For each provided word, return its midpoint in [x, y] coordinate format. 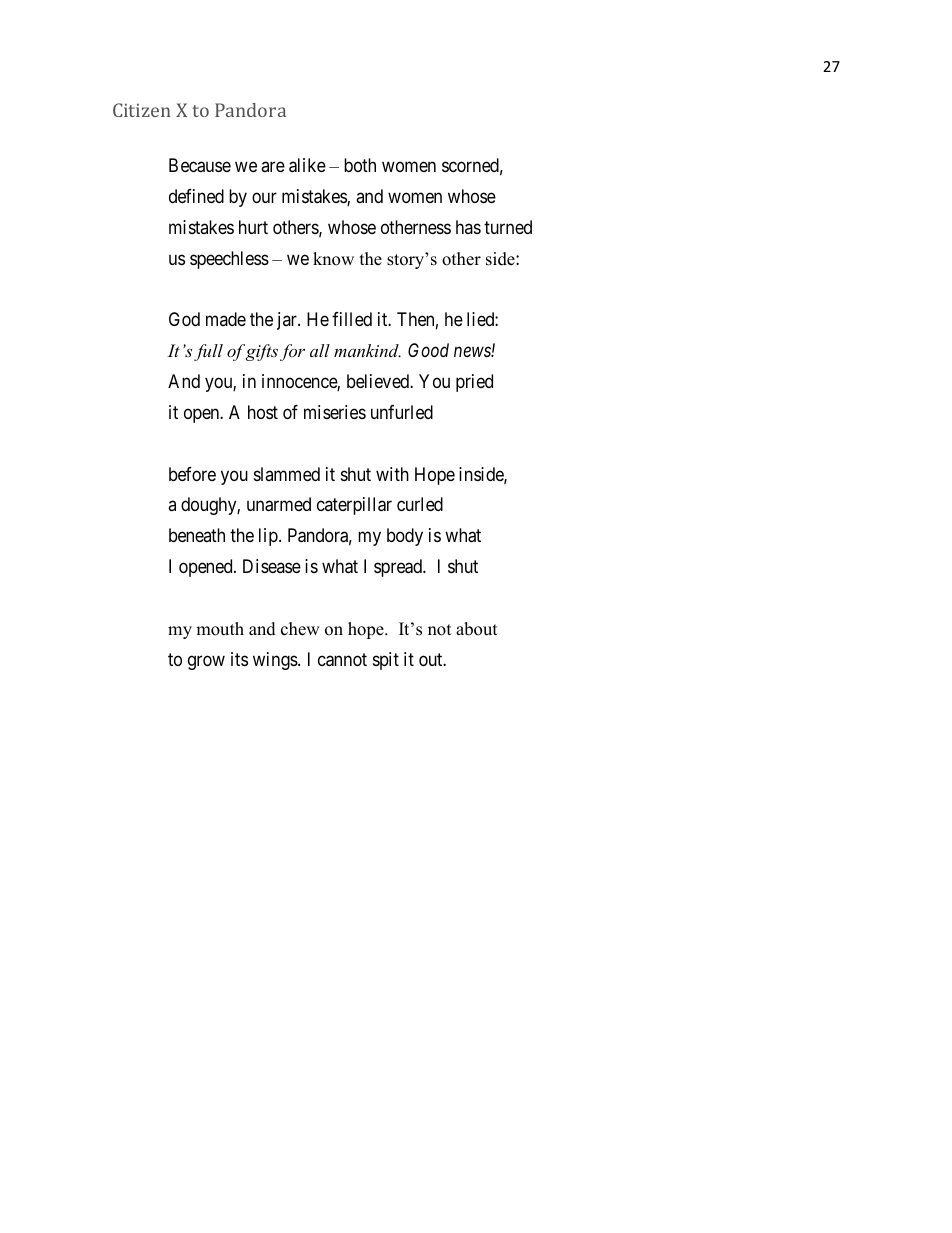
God [184, 319]
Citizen [142, 110]
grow [206, 662]
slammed [287, 474]
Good [428, 350]
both [360, 165]
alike [307, 165]
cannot [342, 660]
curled [420, 504]
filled [352, 319]
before [192, 474]
